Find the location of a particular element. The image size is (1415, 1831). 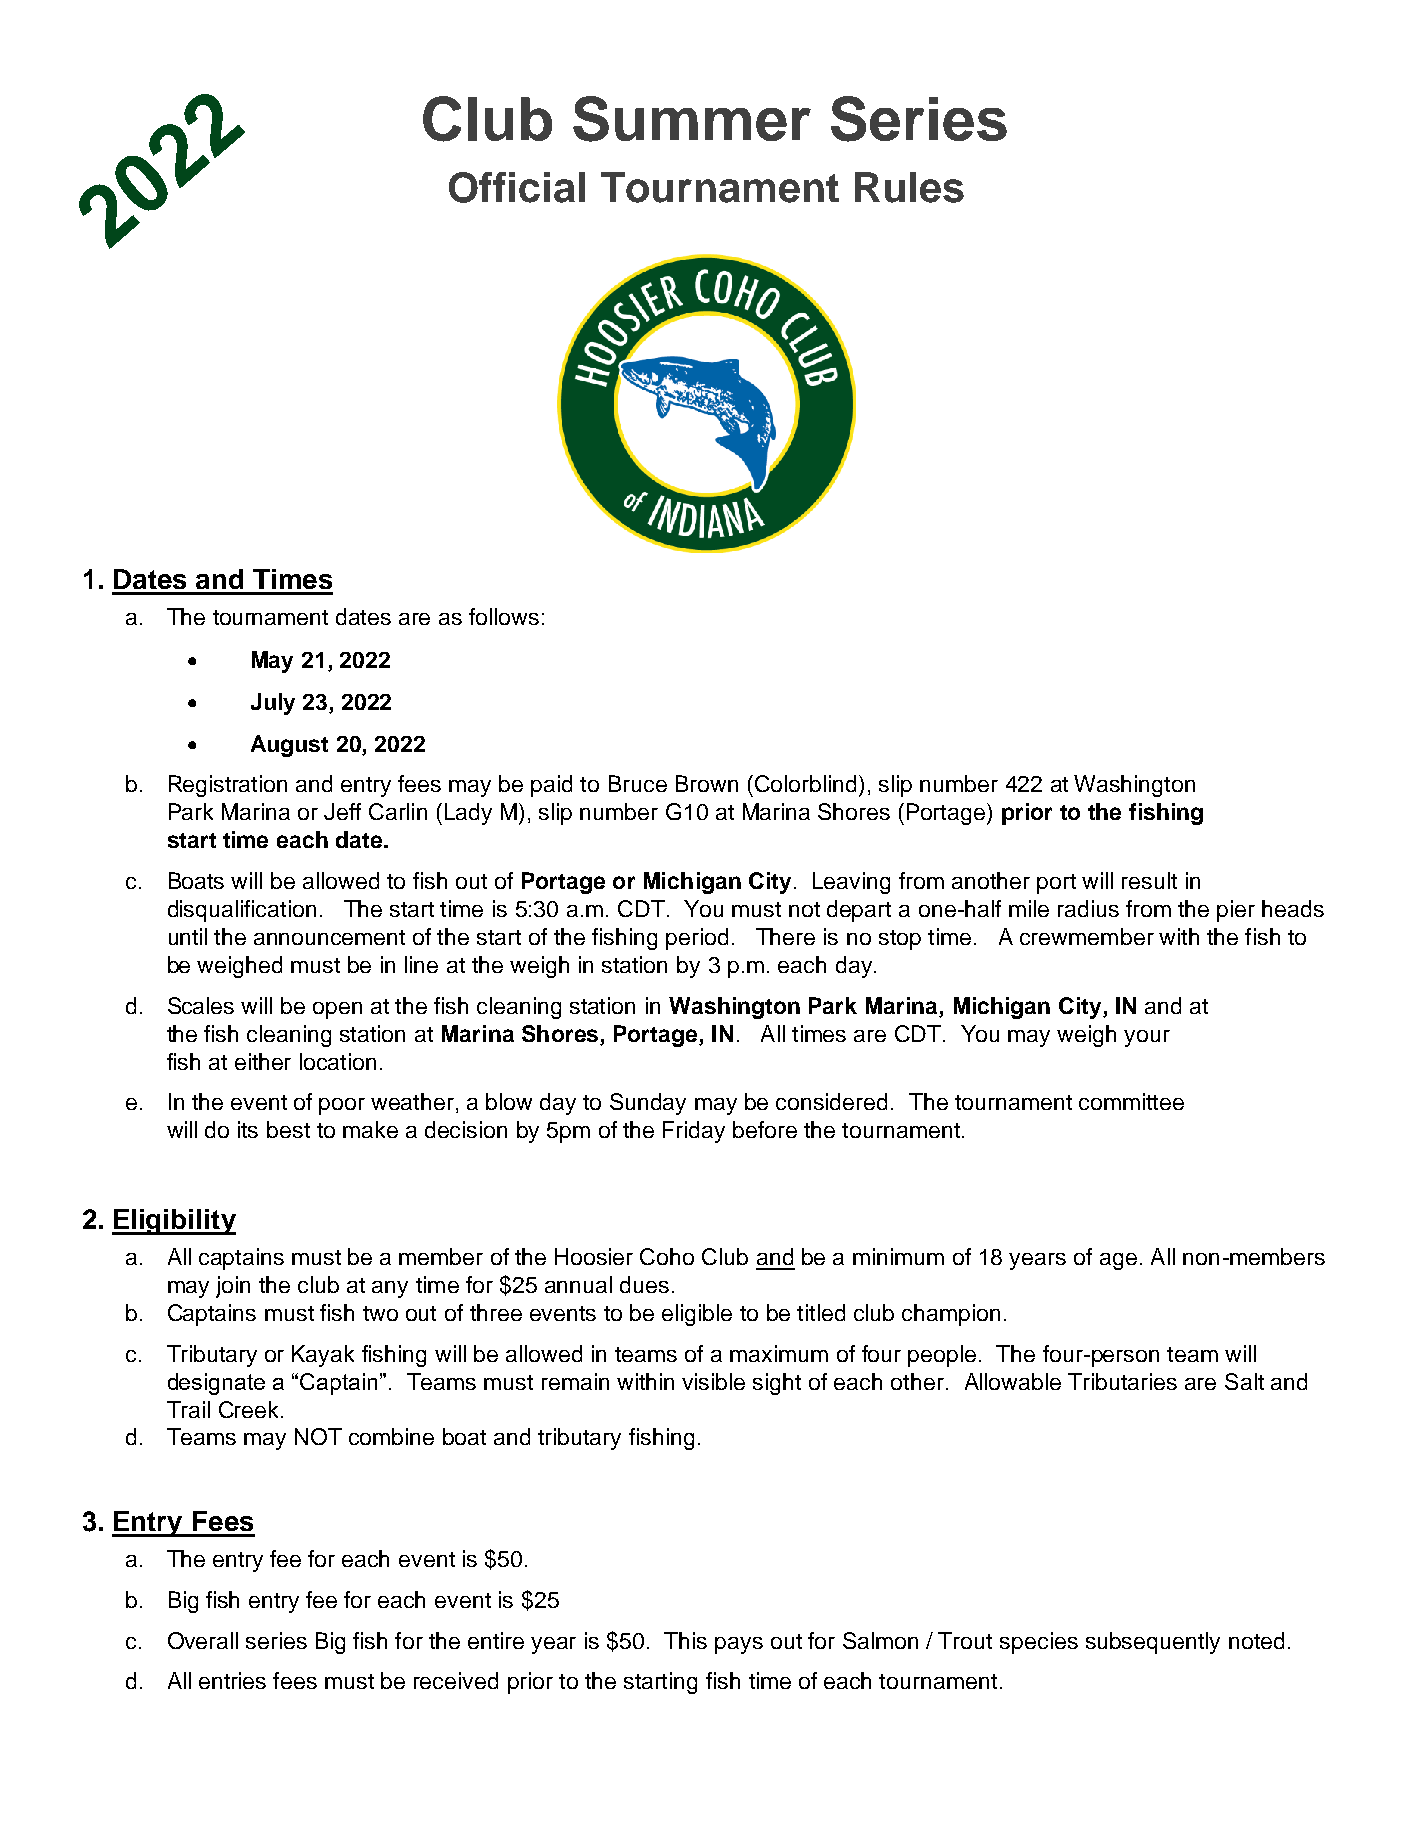

Coho is located at coordinates (667, 1256).
